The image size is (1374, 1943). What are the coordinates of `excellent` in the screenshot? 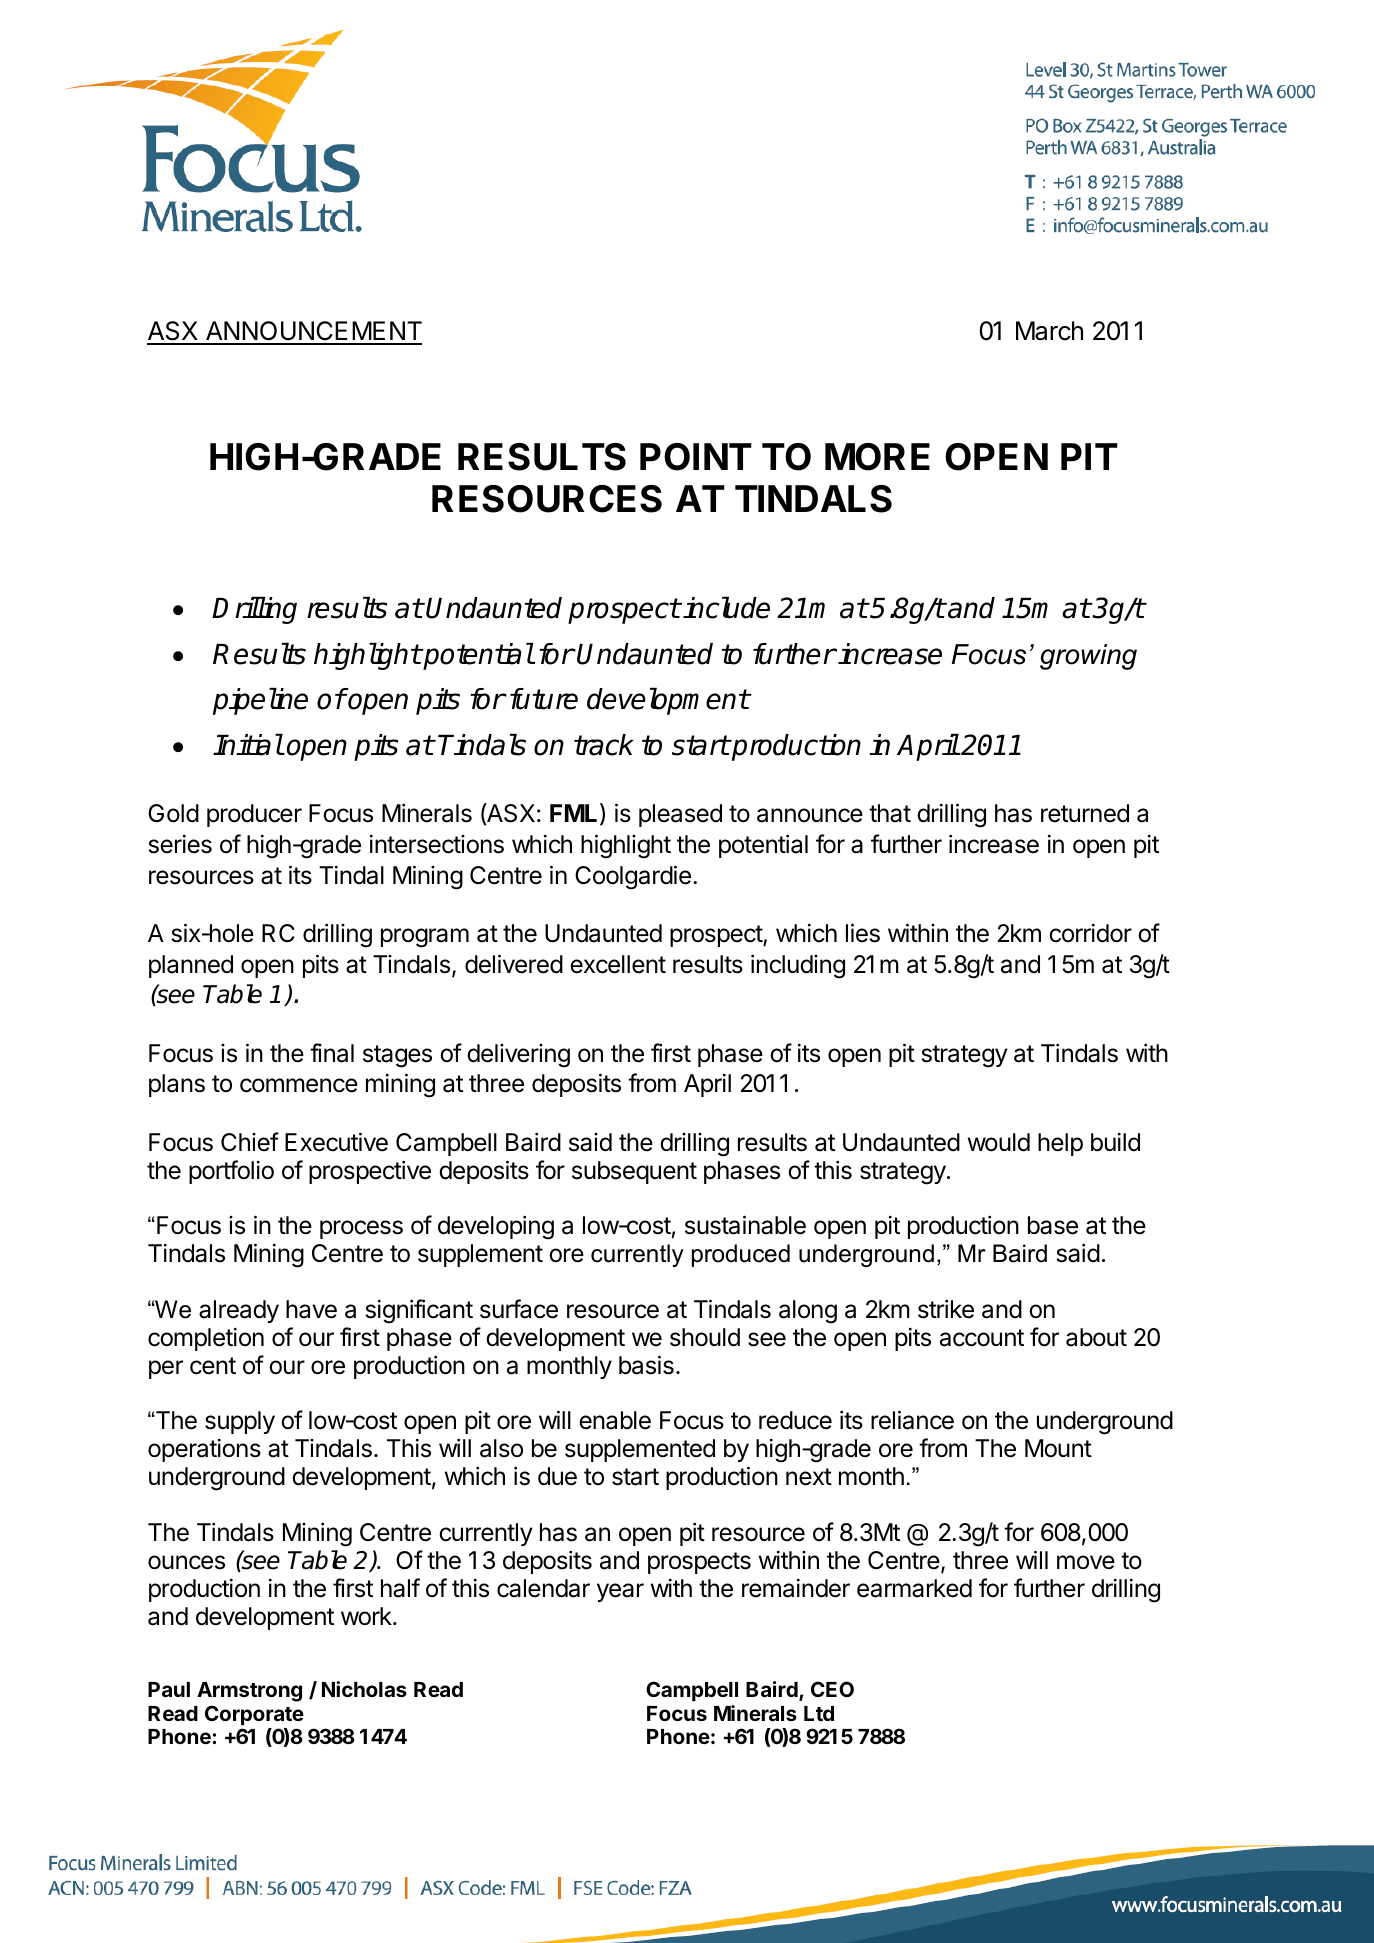 It's located at (618, 964).
